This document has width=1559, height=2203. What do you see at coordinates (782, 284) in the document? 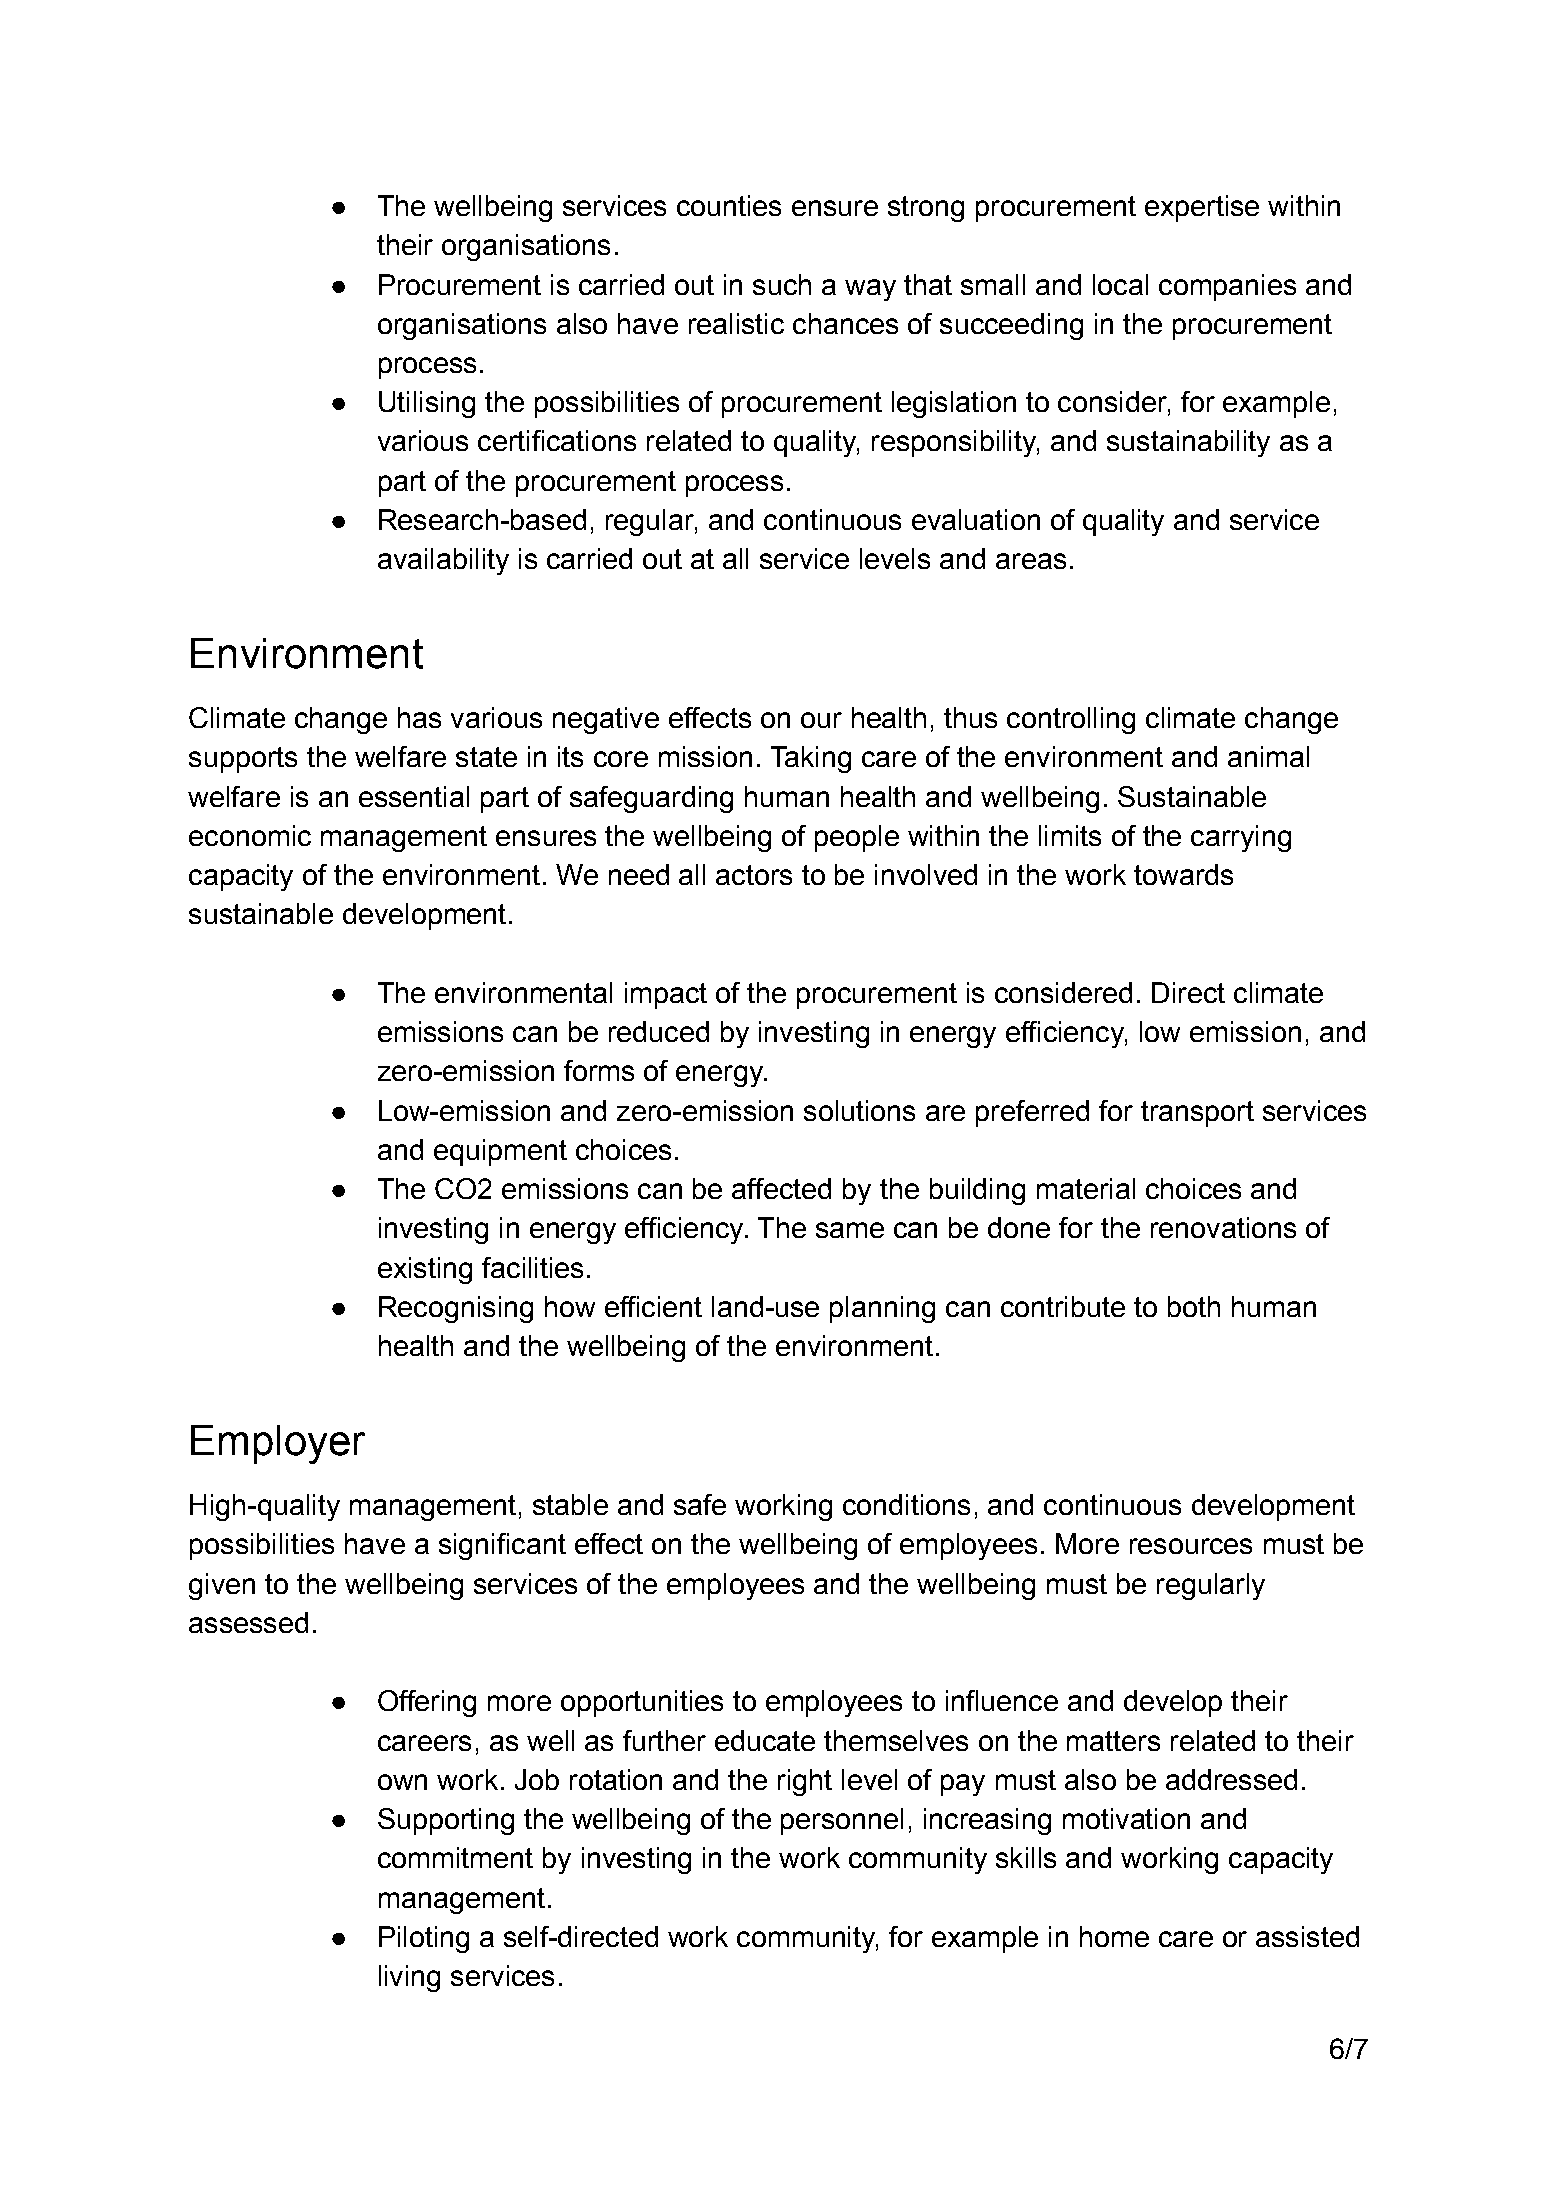
I see `such` at bounding box center [782, 284].
